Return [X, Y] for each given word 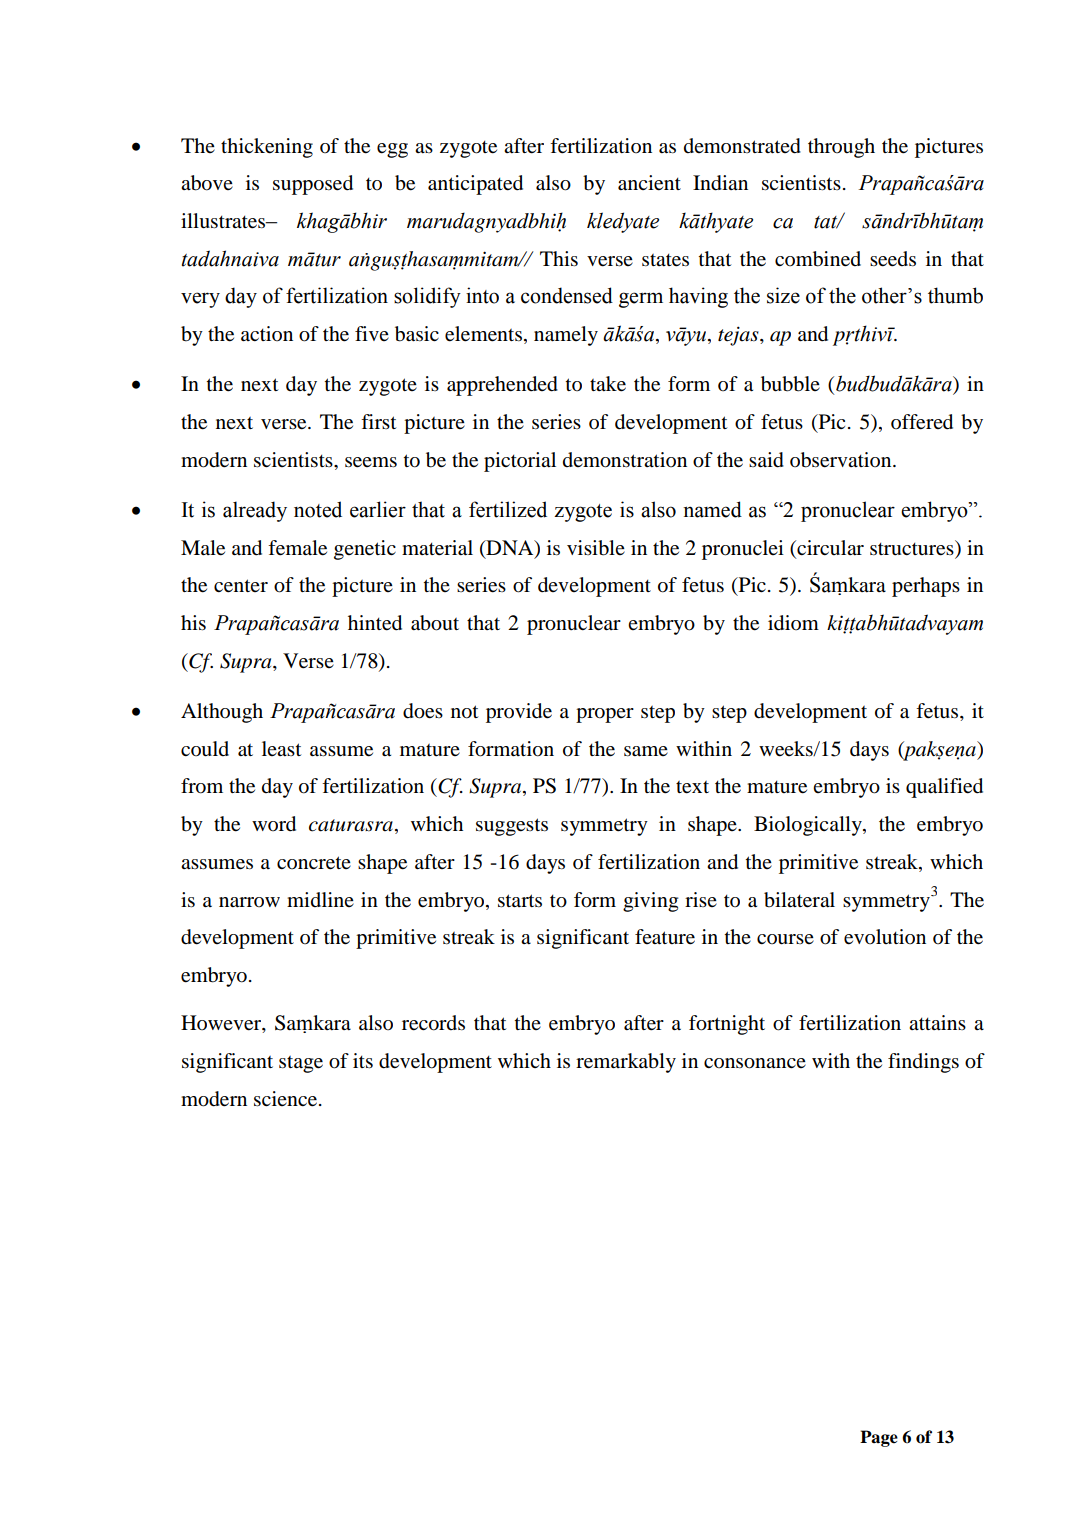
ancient [649, 183]
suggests [512, 827]
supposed [313, 185]
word [274, 824]
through [841, 148]
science [287, 1099]
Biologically [809, 826]
